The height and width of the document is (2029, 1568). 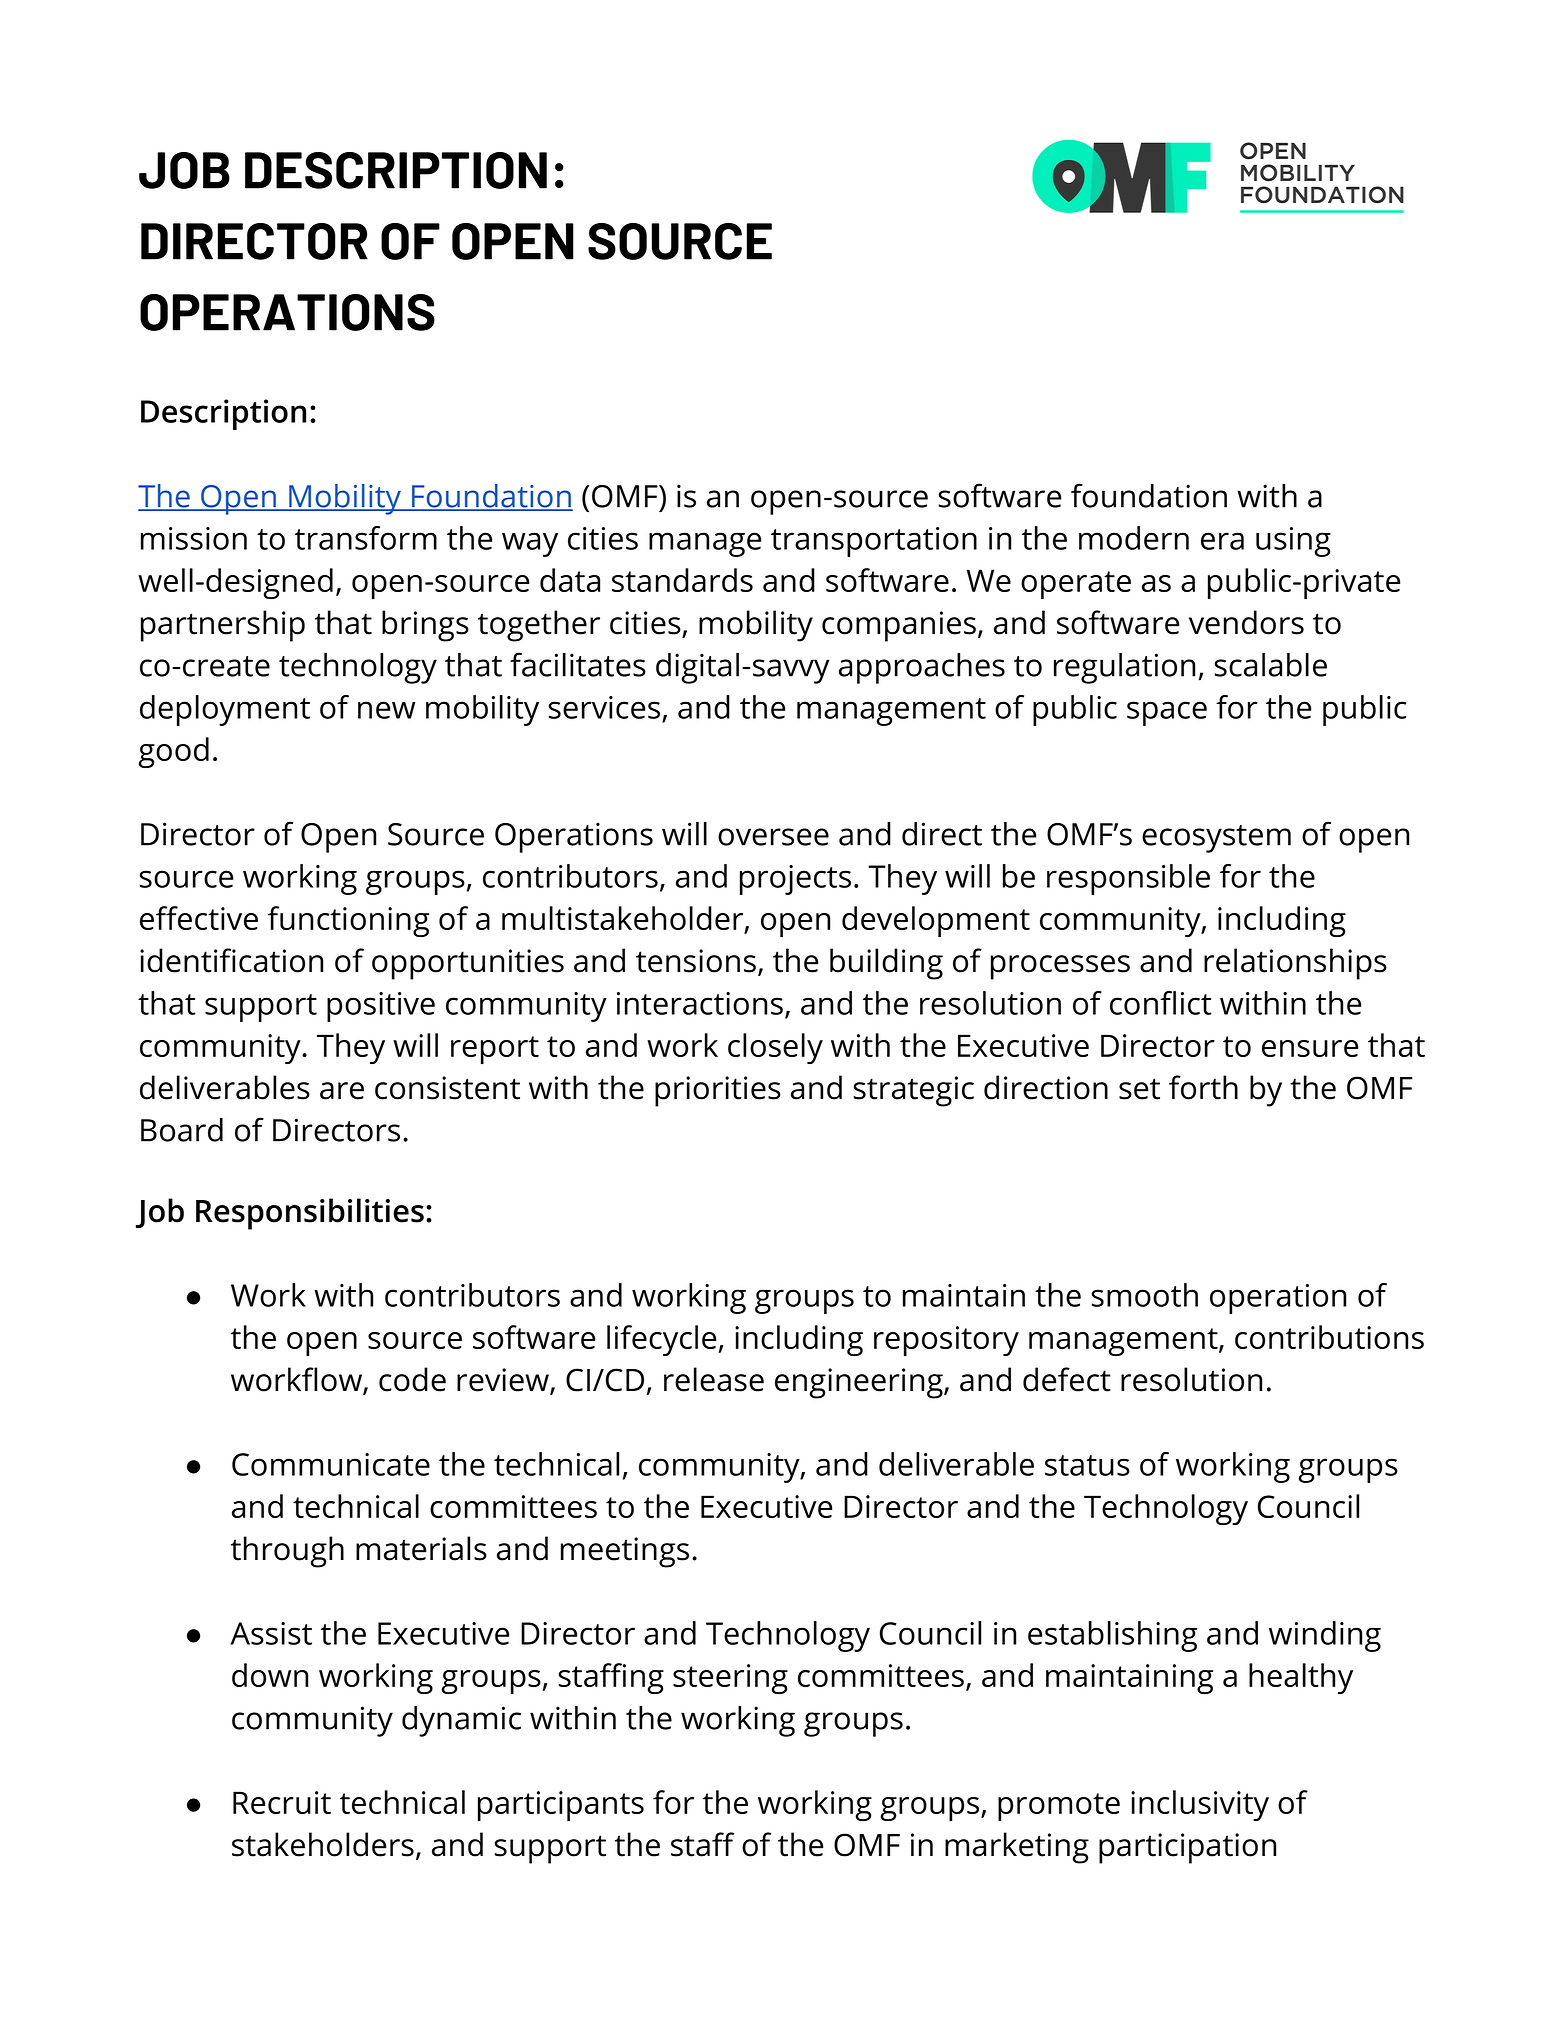 I want to click on transform, so click(x=366, y=538).
